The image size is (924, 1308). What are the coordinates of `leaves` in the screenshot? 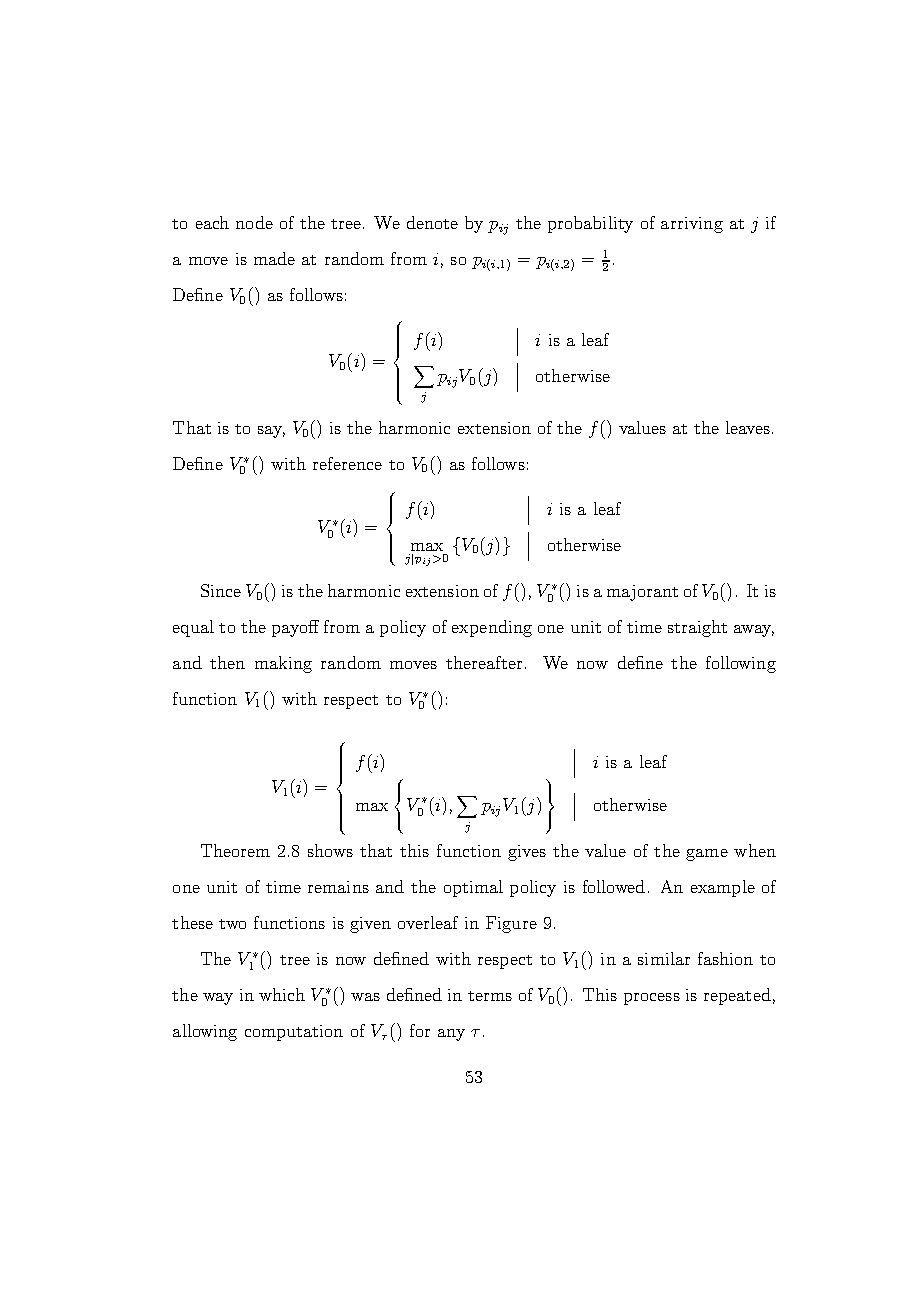 It's located at (749, 427).
